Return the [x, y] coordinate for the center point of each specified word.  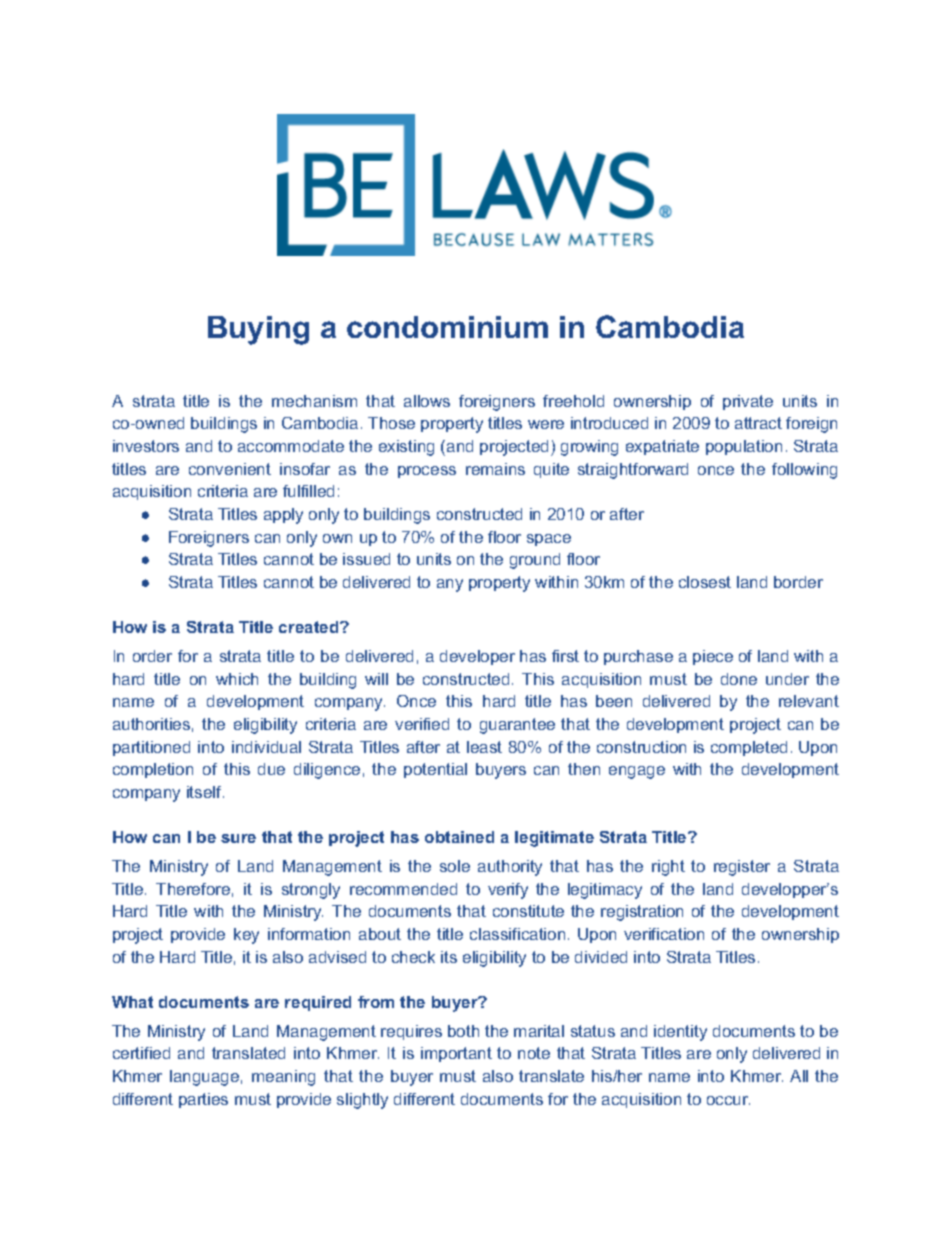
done [739, 679]
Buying [258, 330]
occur [728, 1100]
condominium [447, 327]
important [456, 1054]
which [237, 679]
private [748, 402]
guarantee [517, 726]
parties [203, 1100]
